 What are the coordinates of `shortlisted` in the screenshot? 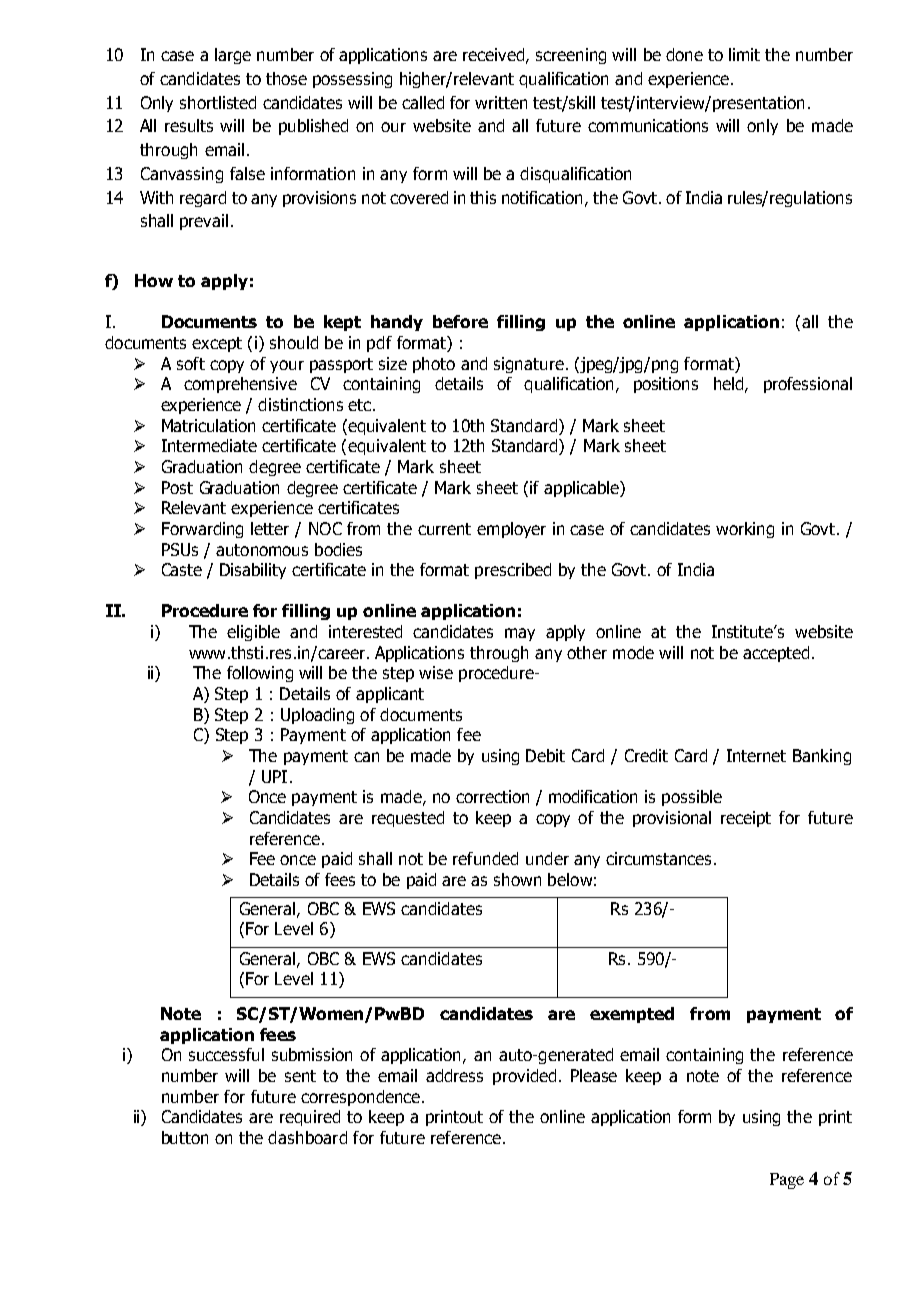 It's located at (218, 102).
